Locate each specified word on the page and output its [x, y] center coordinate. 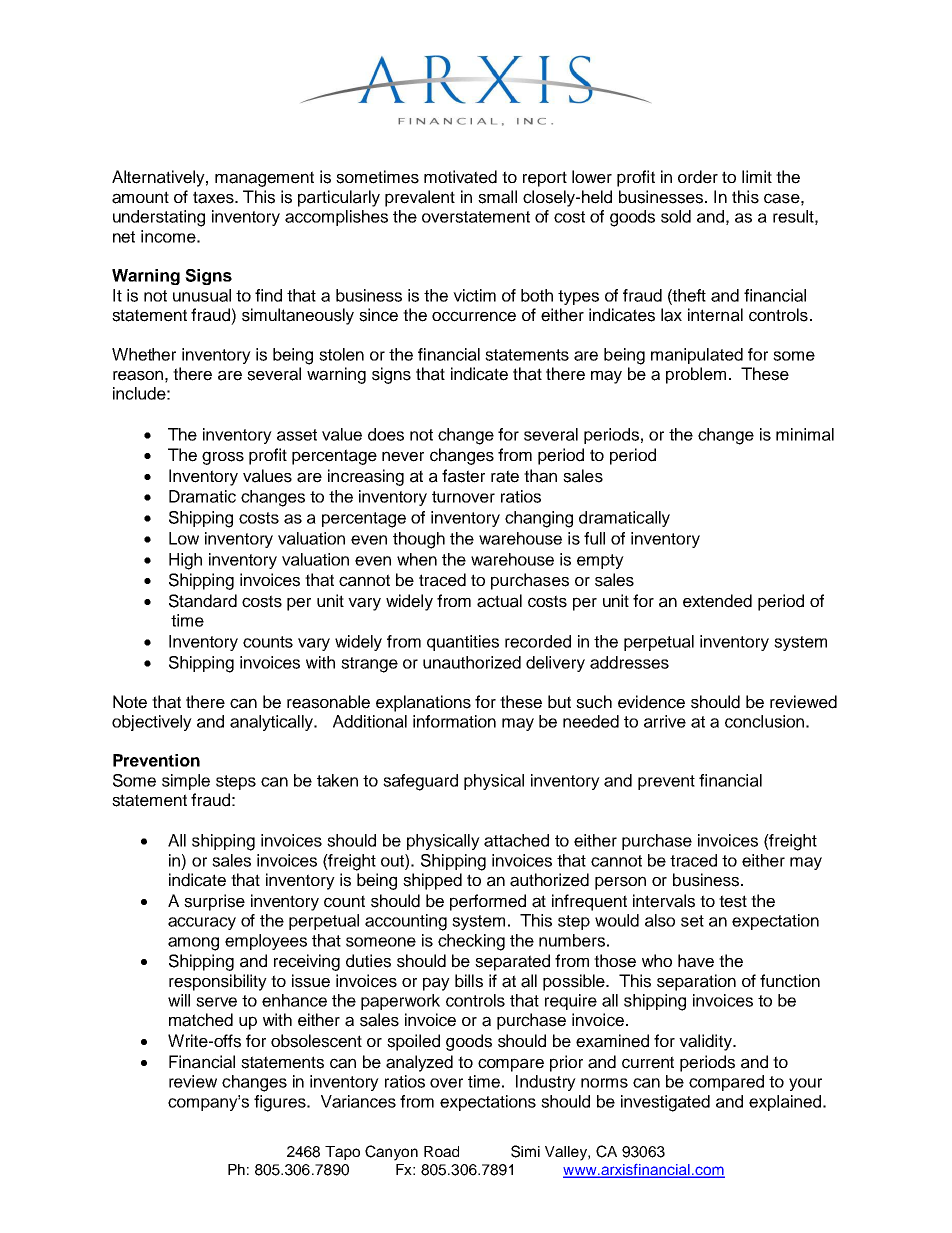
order [698, 177]
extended [717, 601]
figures [281, 1103]
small [497, 197]
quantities [463, 643]
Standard [203, 601]
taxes [214, 197]
